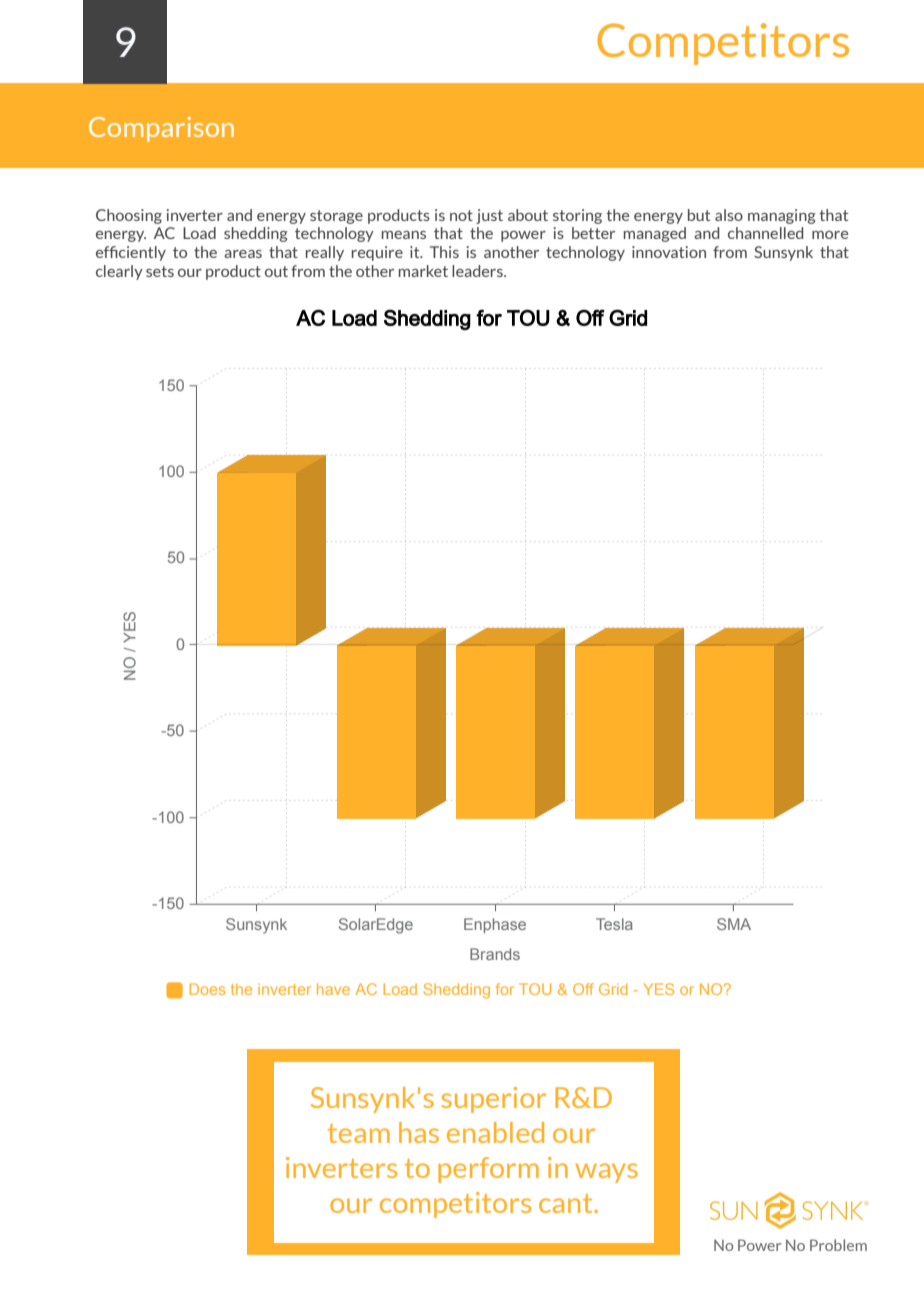 This image has height=1308, width=924. I want to click on Comparison, so click(161, 129).
